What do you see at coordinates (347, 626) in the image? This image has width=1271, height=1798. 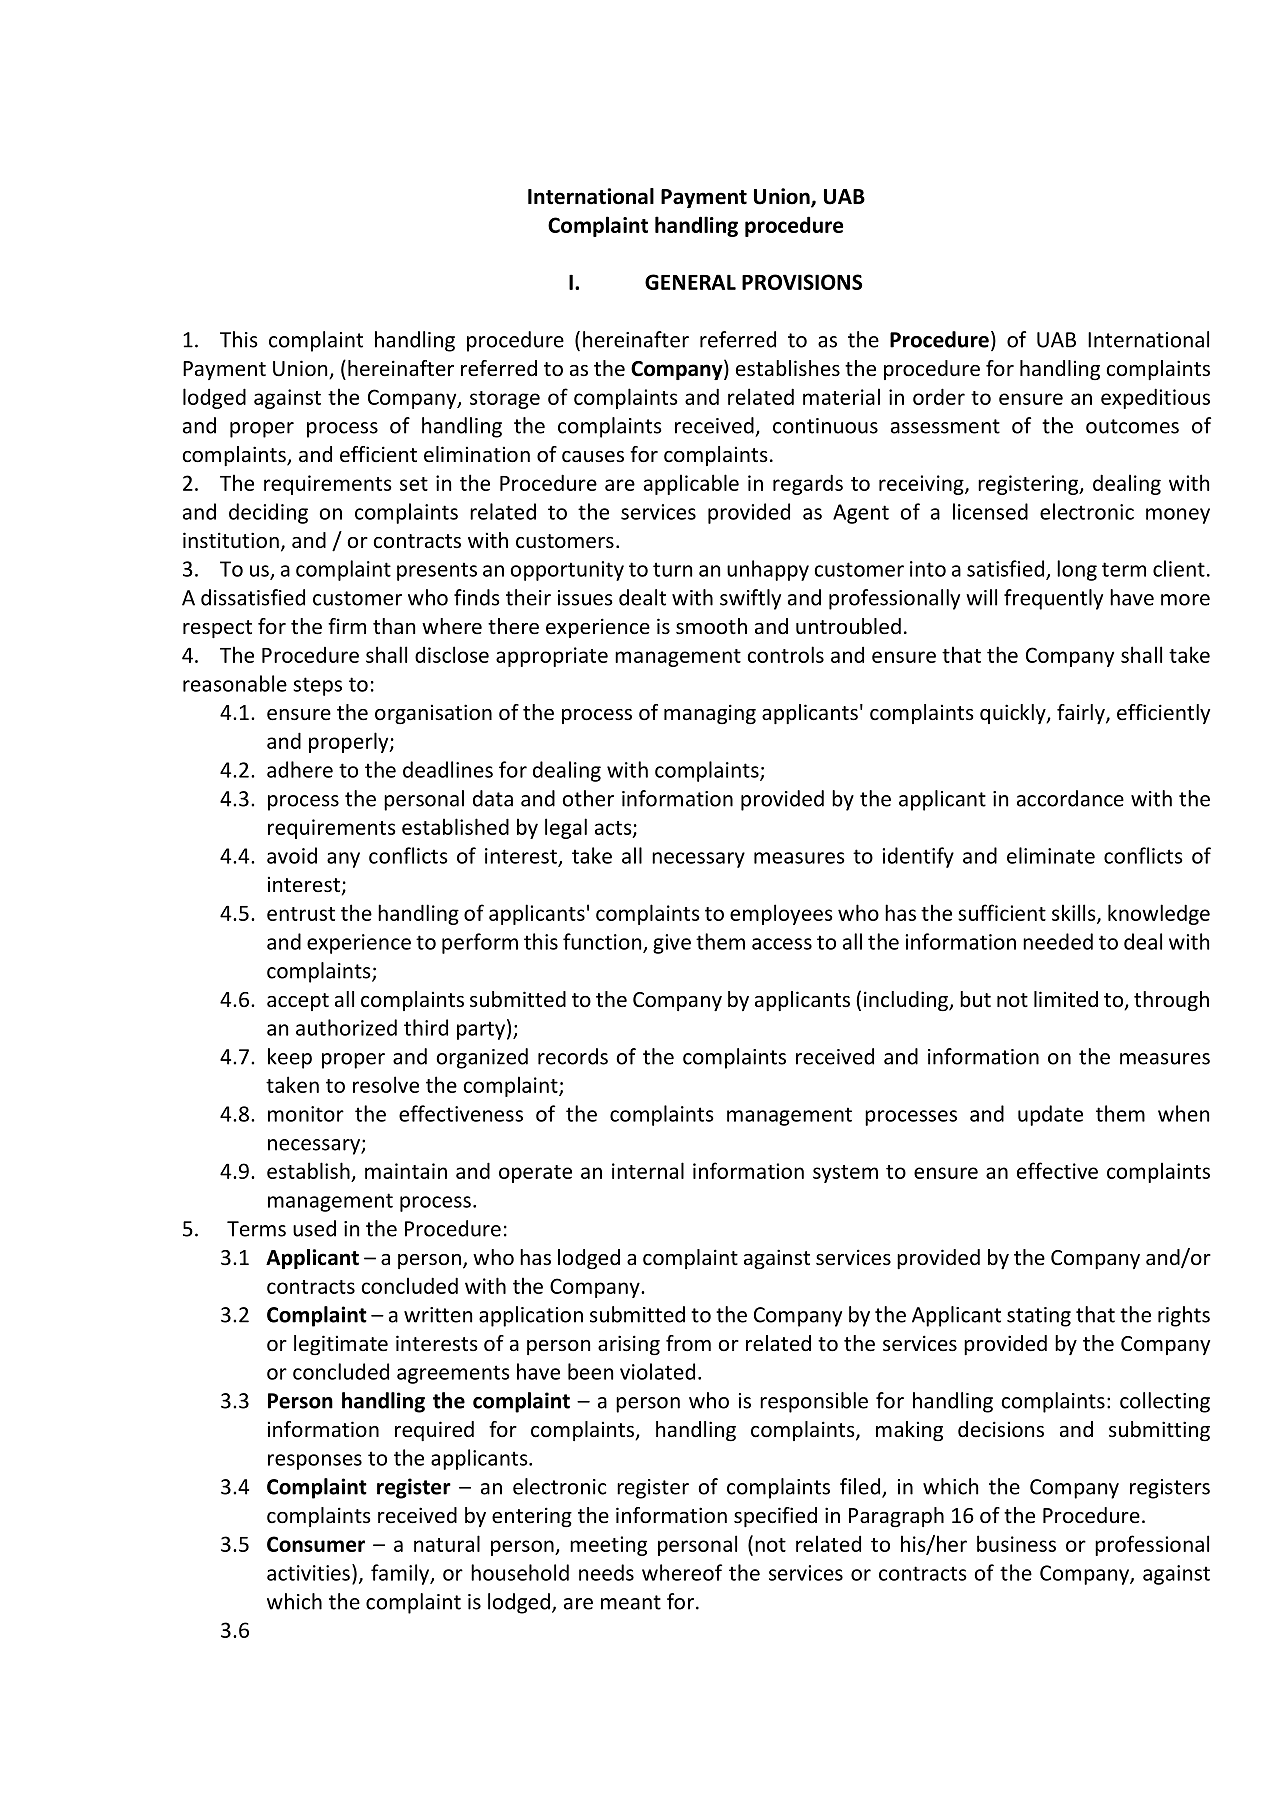 I see `firm` at bounding box center [347, 626].
